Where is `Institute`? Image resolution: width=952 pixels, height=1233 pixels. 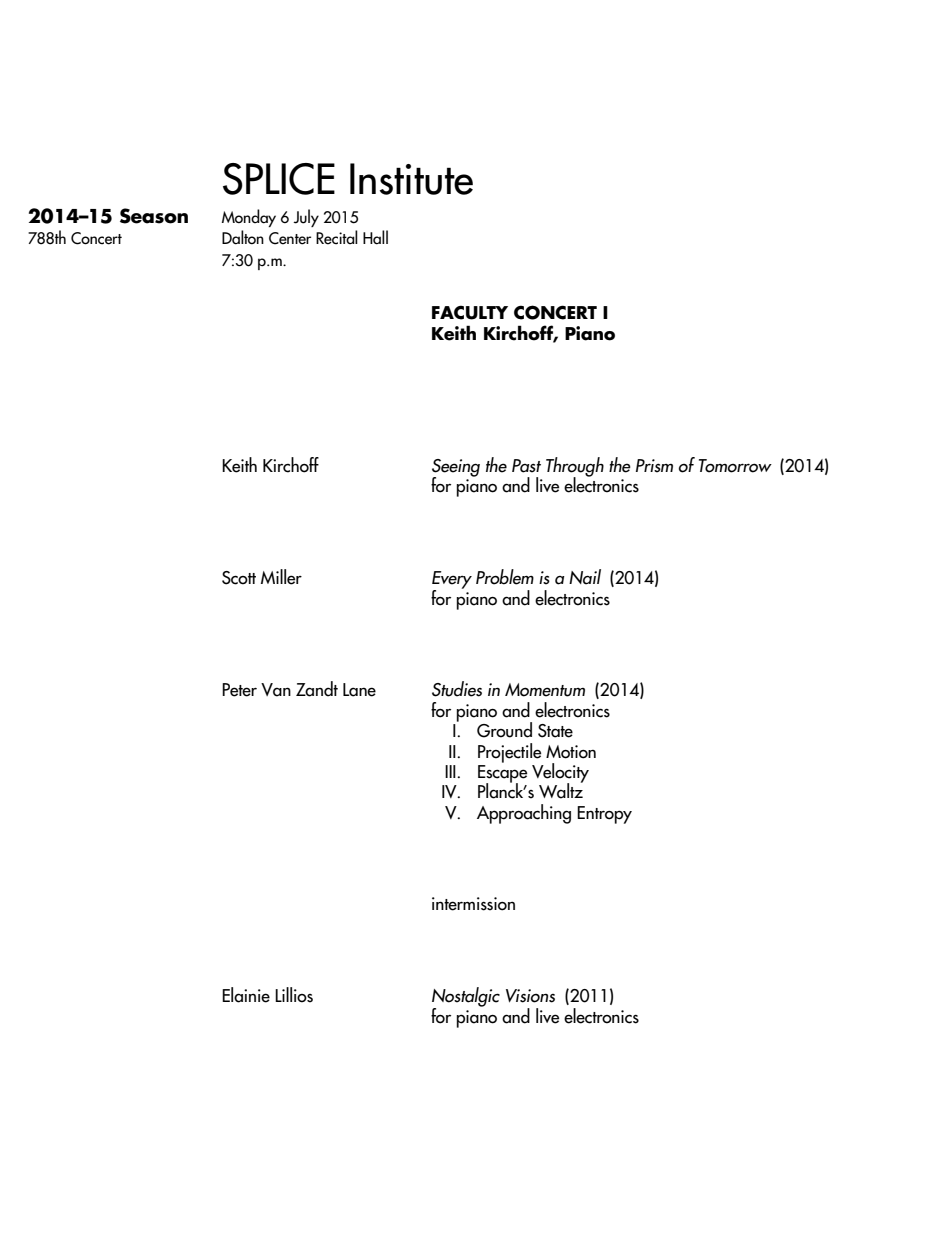
Institute is located at coordinates (411, 179).
